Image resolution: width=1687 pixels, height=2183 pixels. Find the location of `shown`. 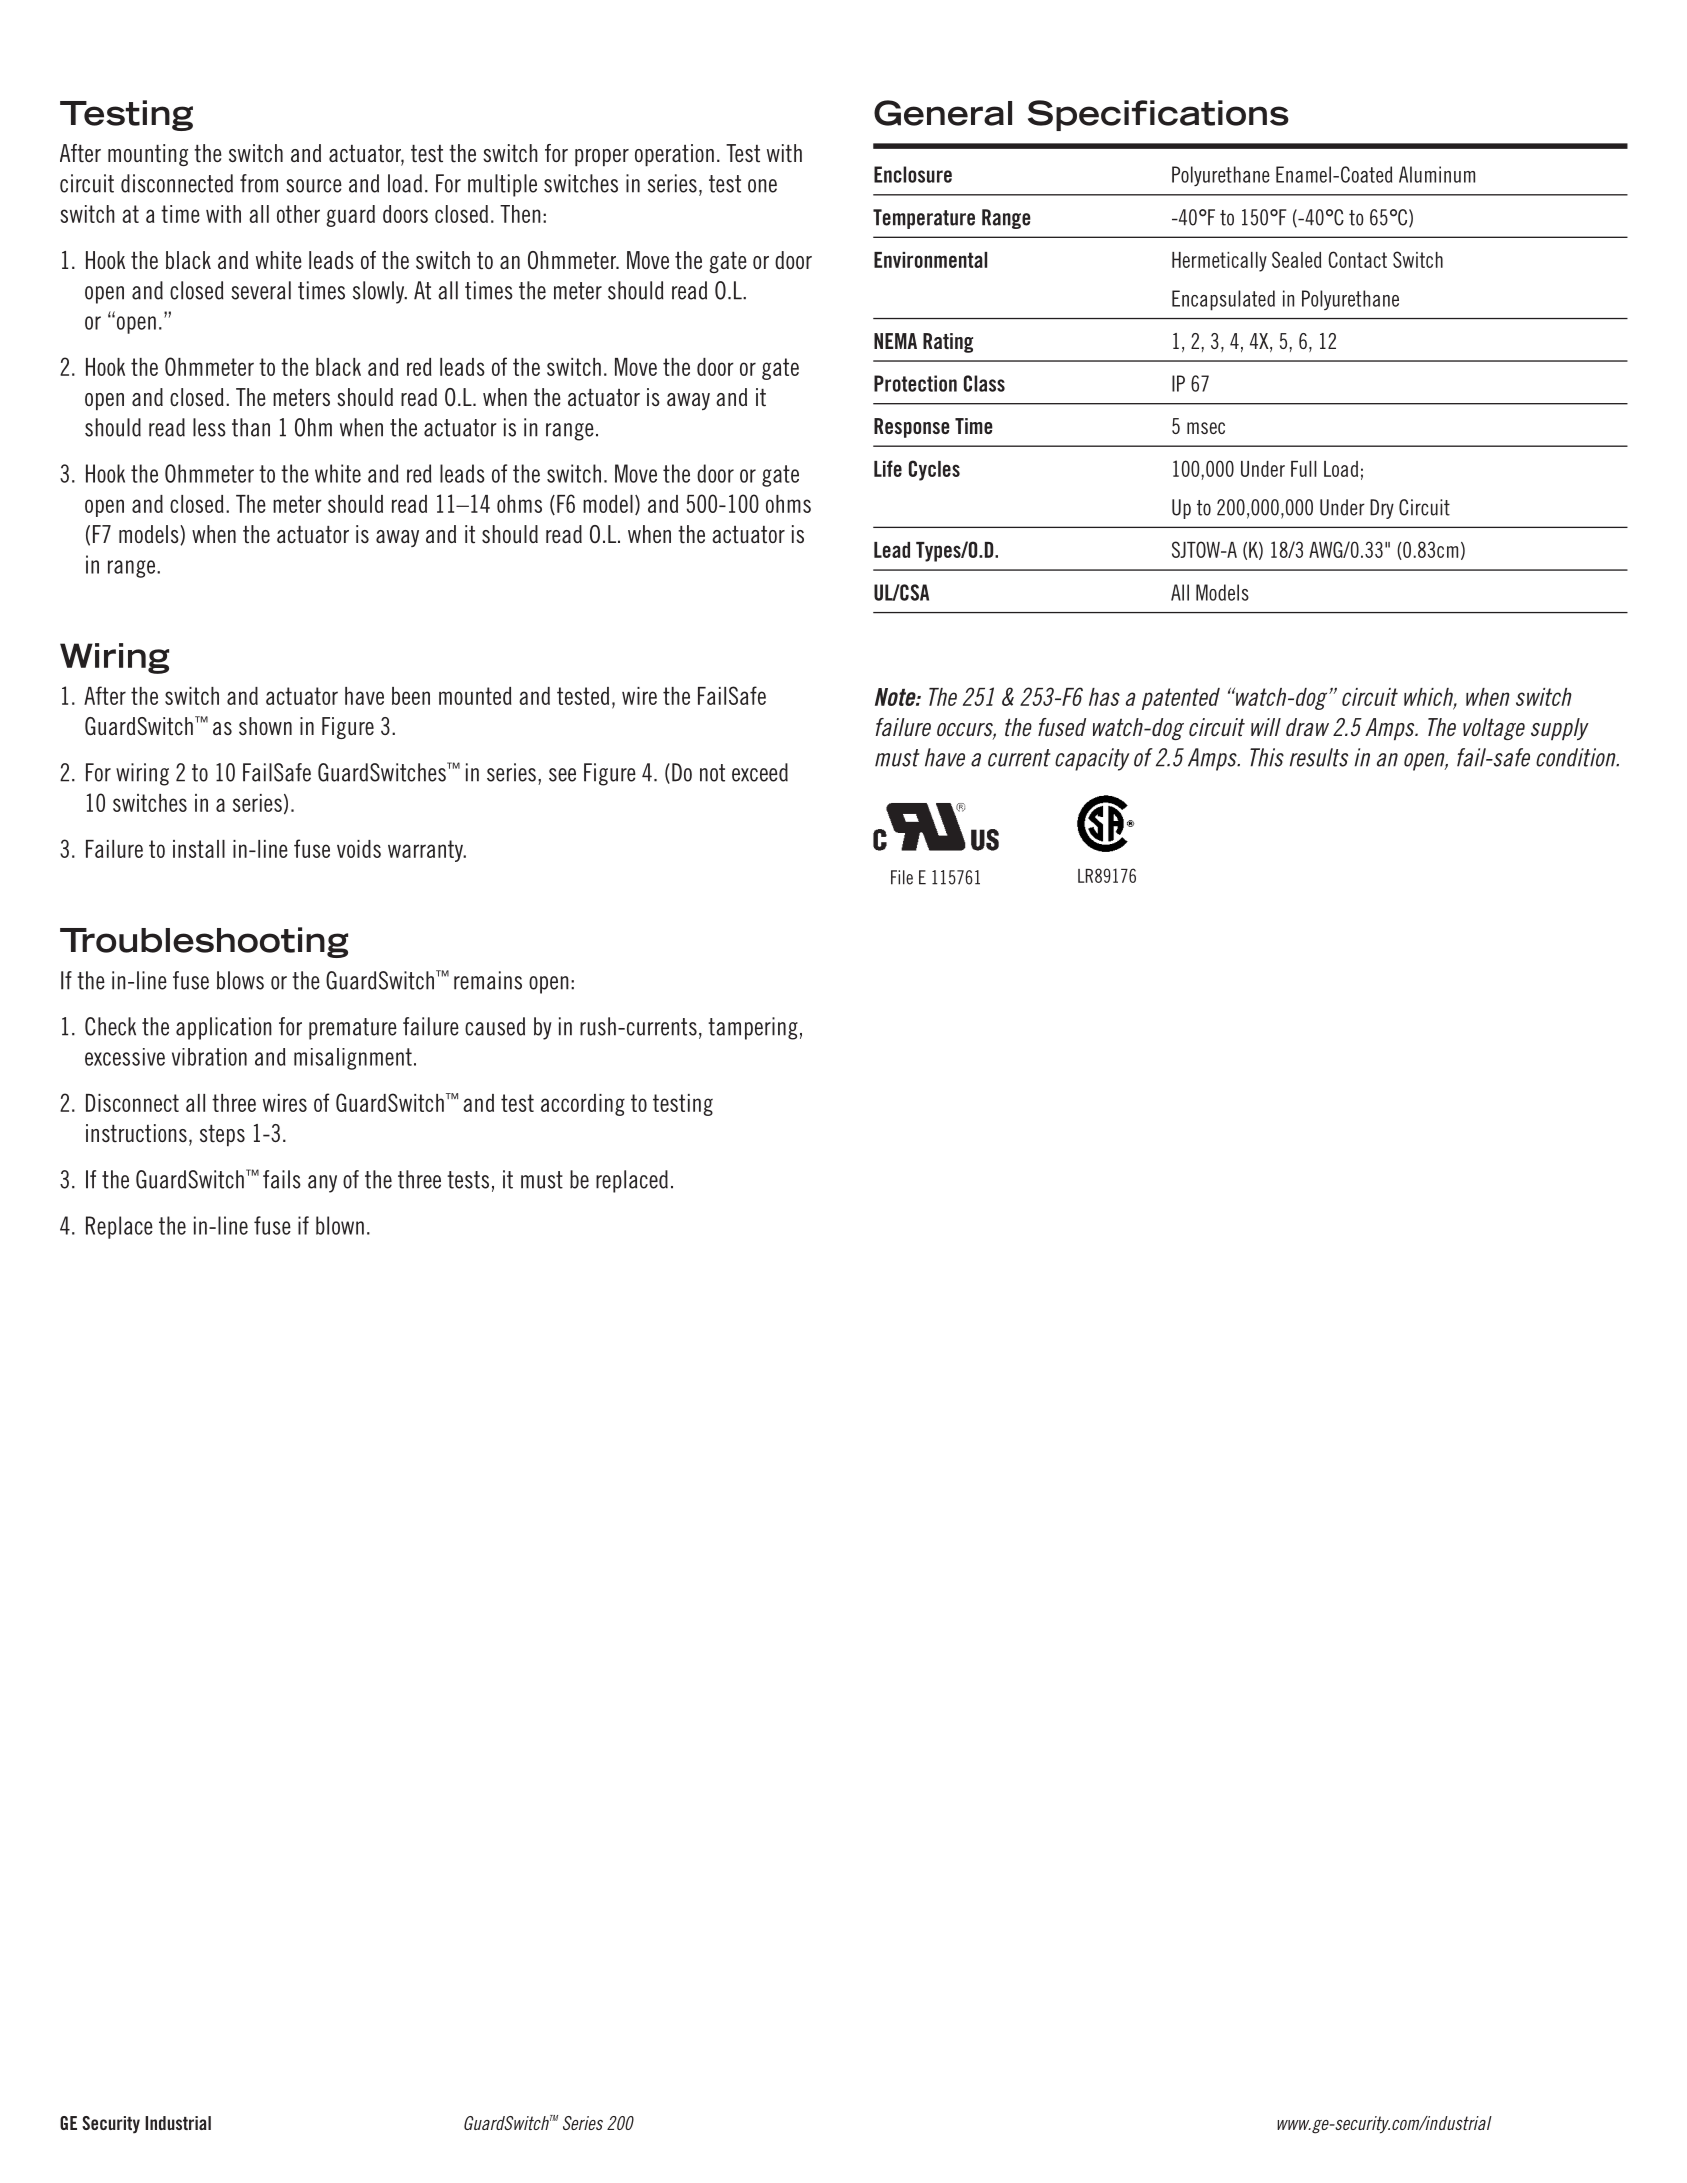

shown is located at coordinates (265, 726).
